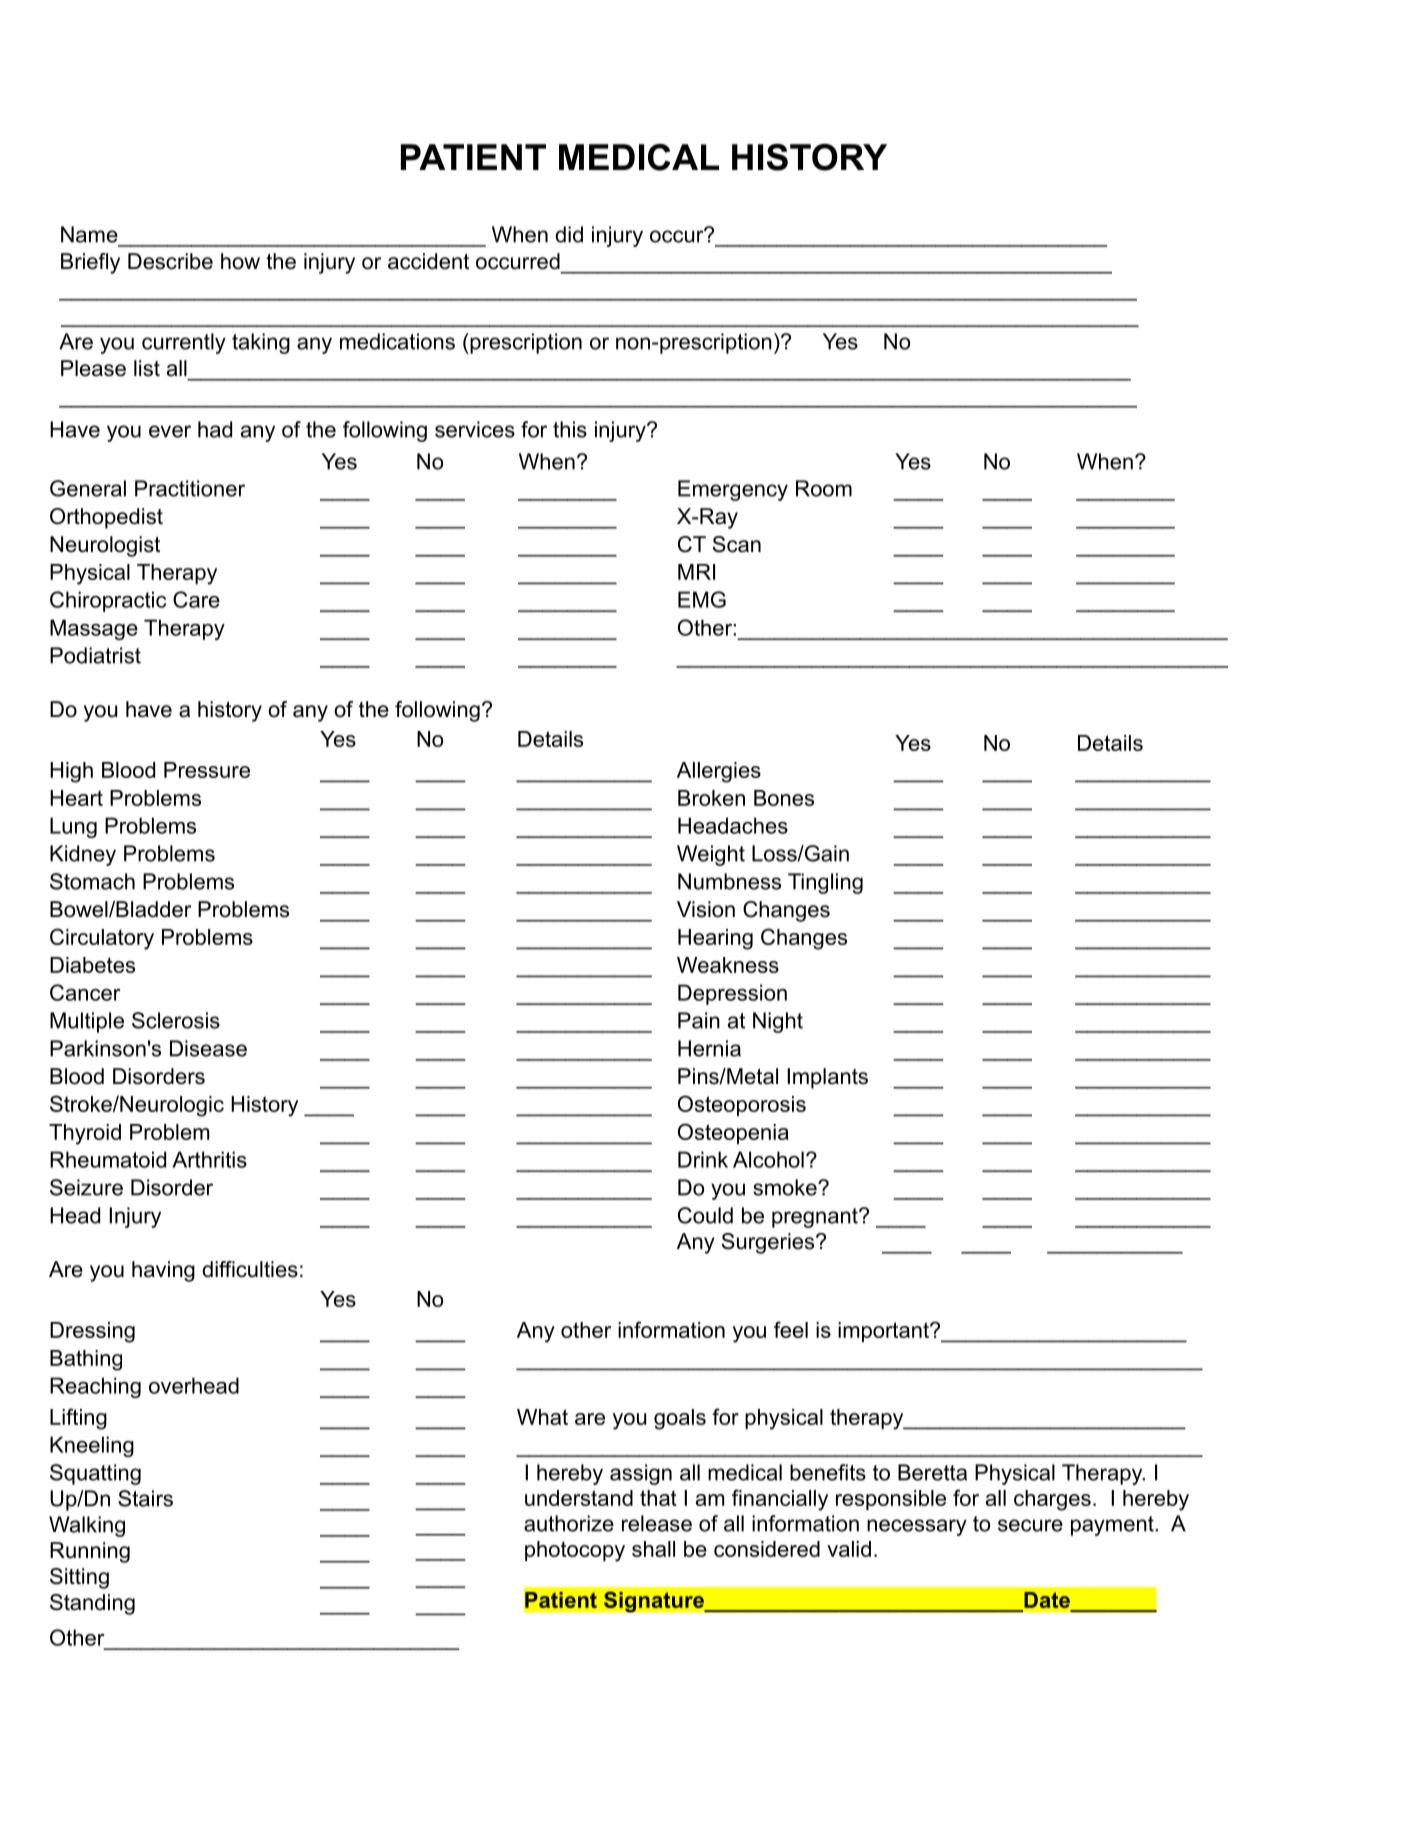 The image size is (1419, 1837). I want to click on having, so click(163, 1271).
